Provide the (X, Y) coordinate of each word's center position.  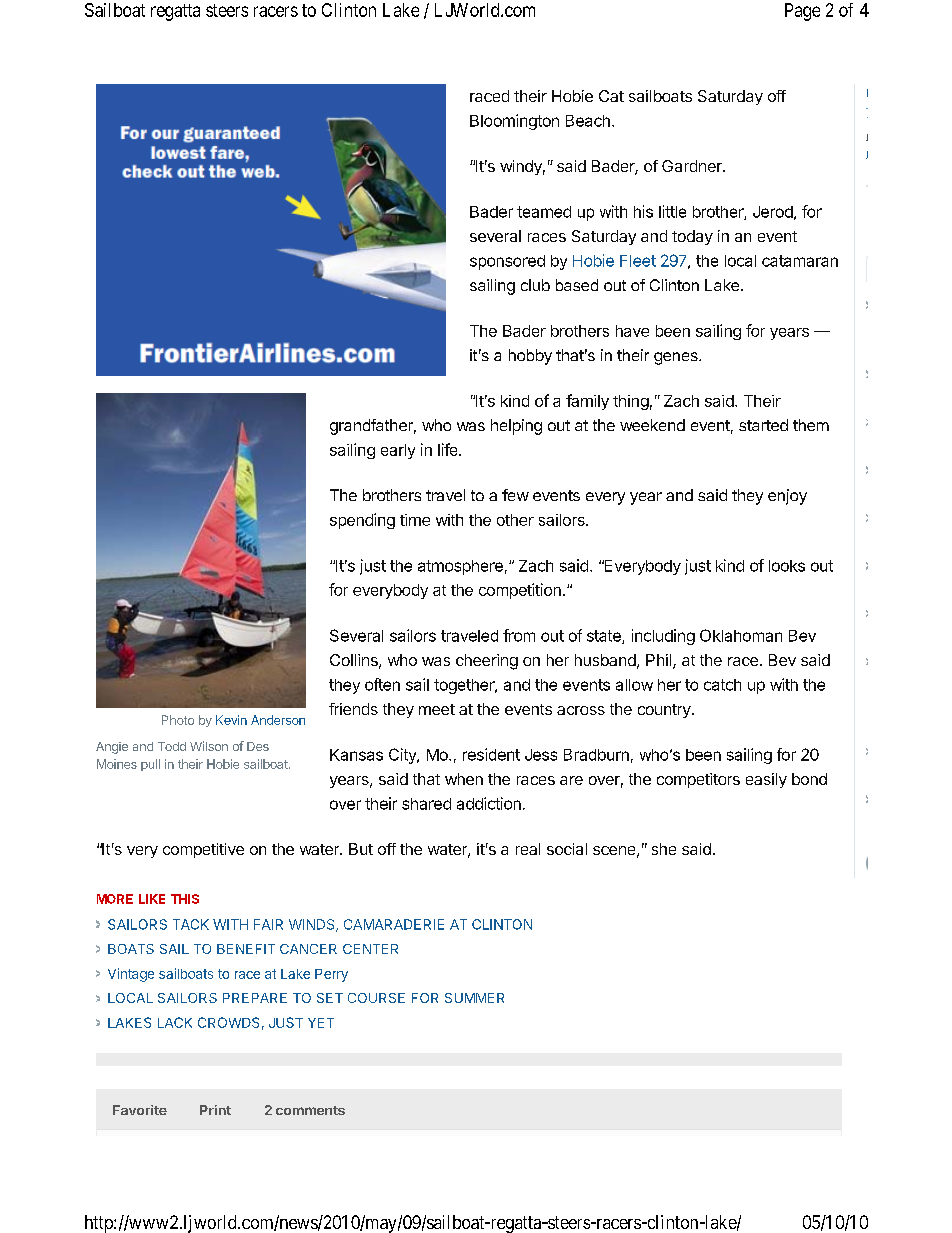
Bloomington (514, 122)
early (398, 451)
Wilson (209, 746)
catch (722, 685)
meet (437, 709)
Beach (588, 121)
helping (516, 427)
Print (215, 1110)
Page (802, 12)
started (763, 425)
